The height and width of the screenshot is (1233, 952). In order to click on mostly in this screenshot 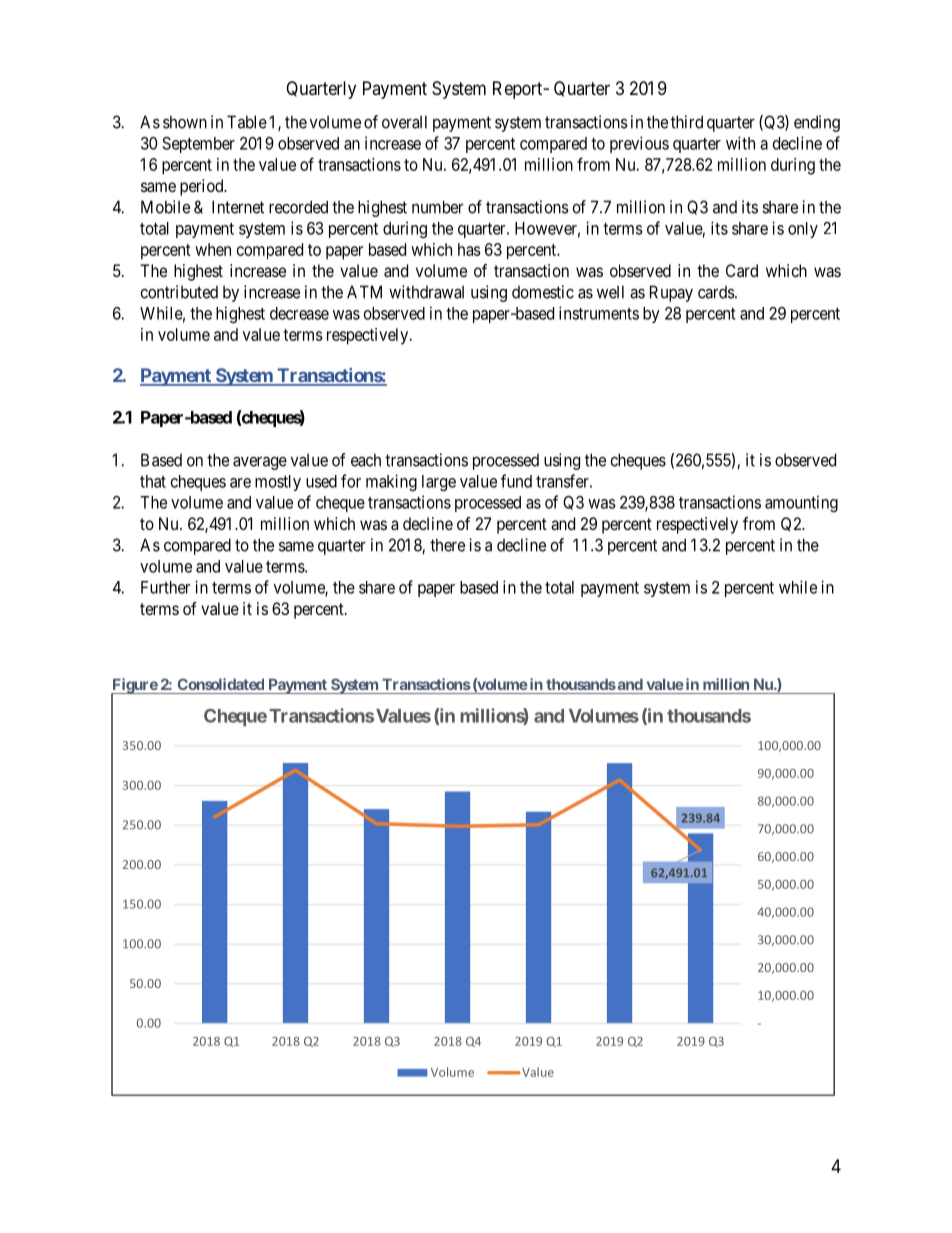, I will do `click(278, 483)`.
